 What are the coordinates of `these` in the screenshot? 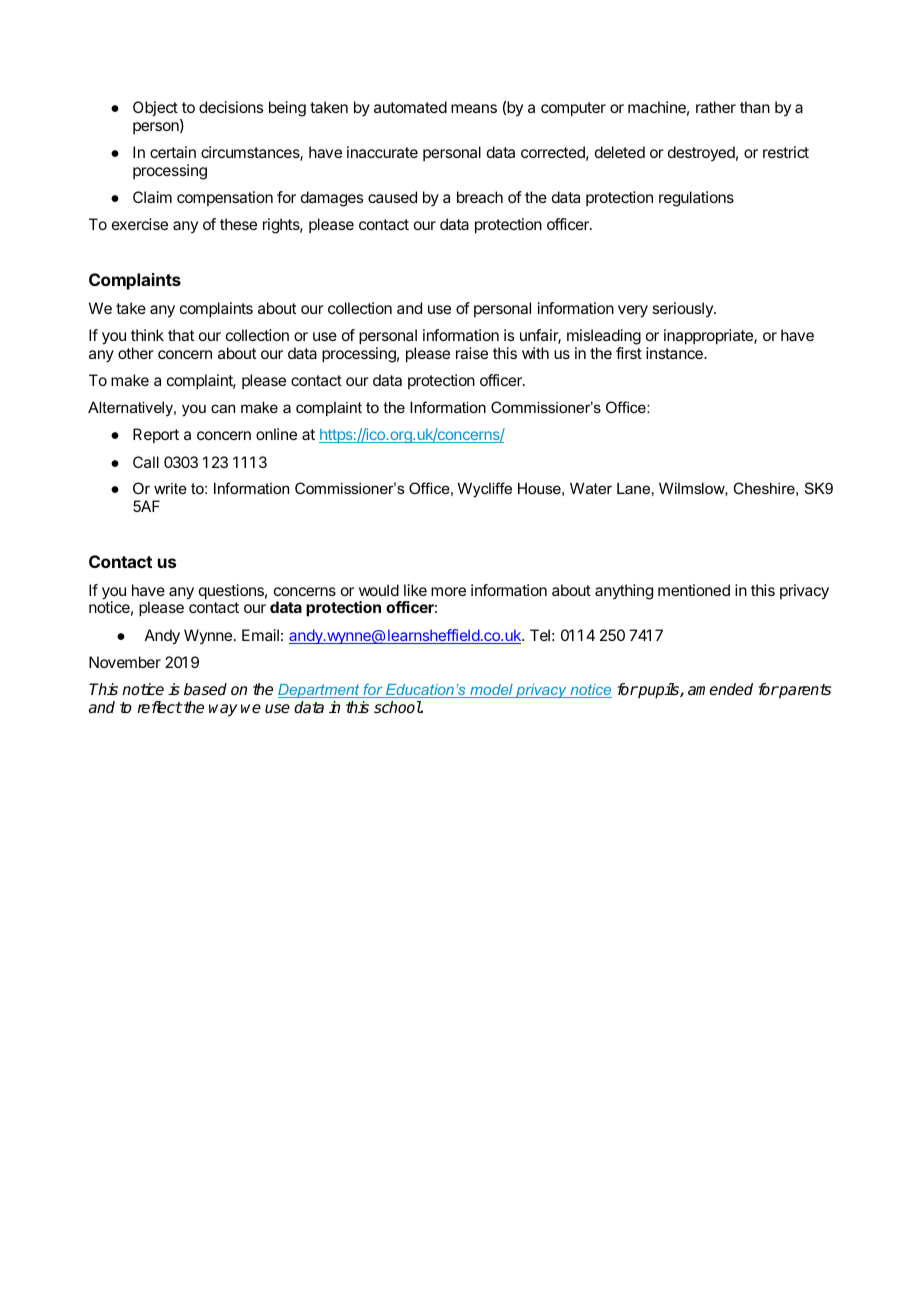 It's located at (238, 224).
